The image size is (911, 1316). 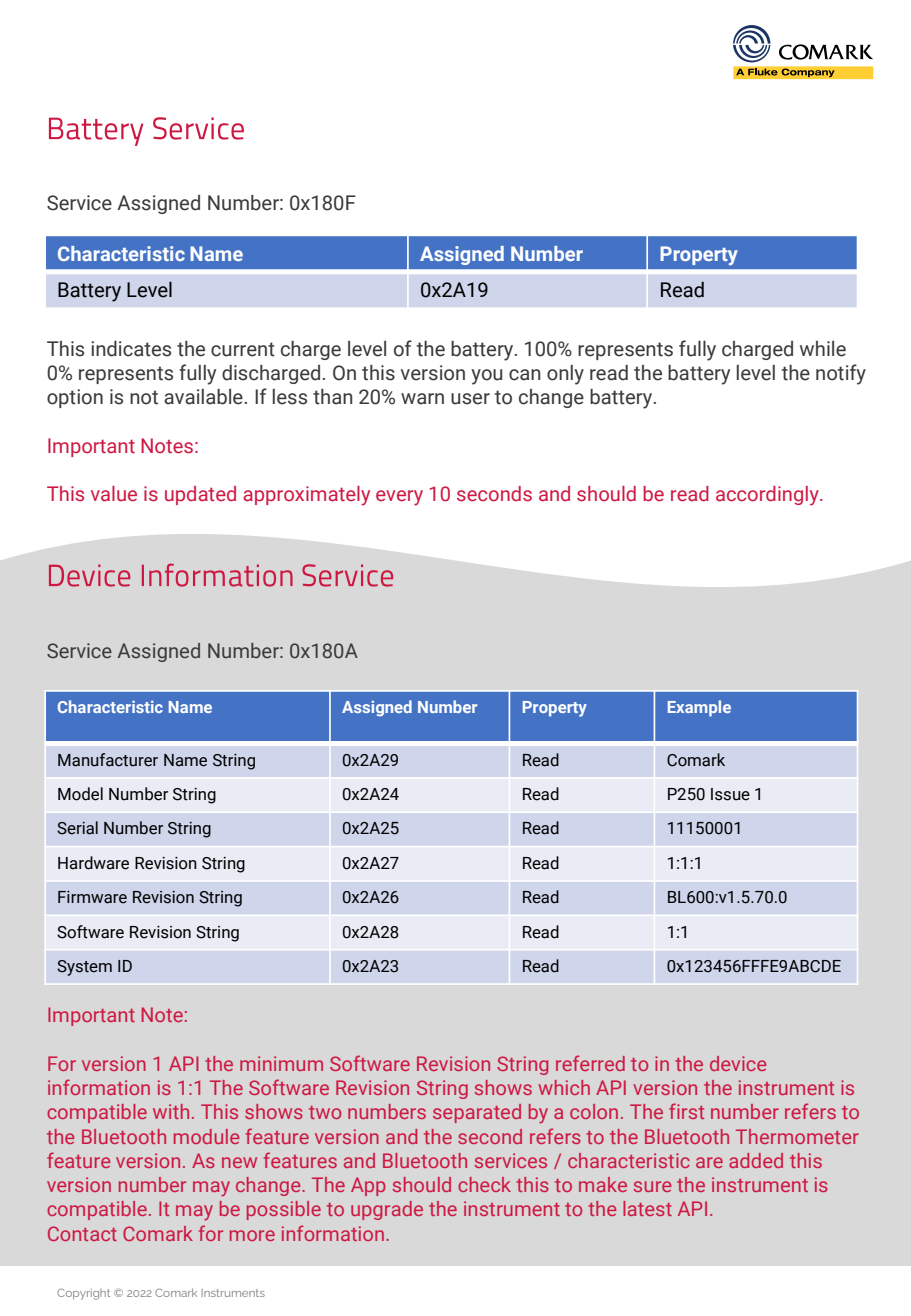 What do you see at coordinates (823, 349) in the document?
I see `while` at bounding box center [823, 349].
